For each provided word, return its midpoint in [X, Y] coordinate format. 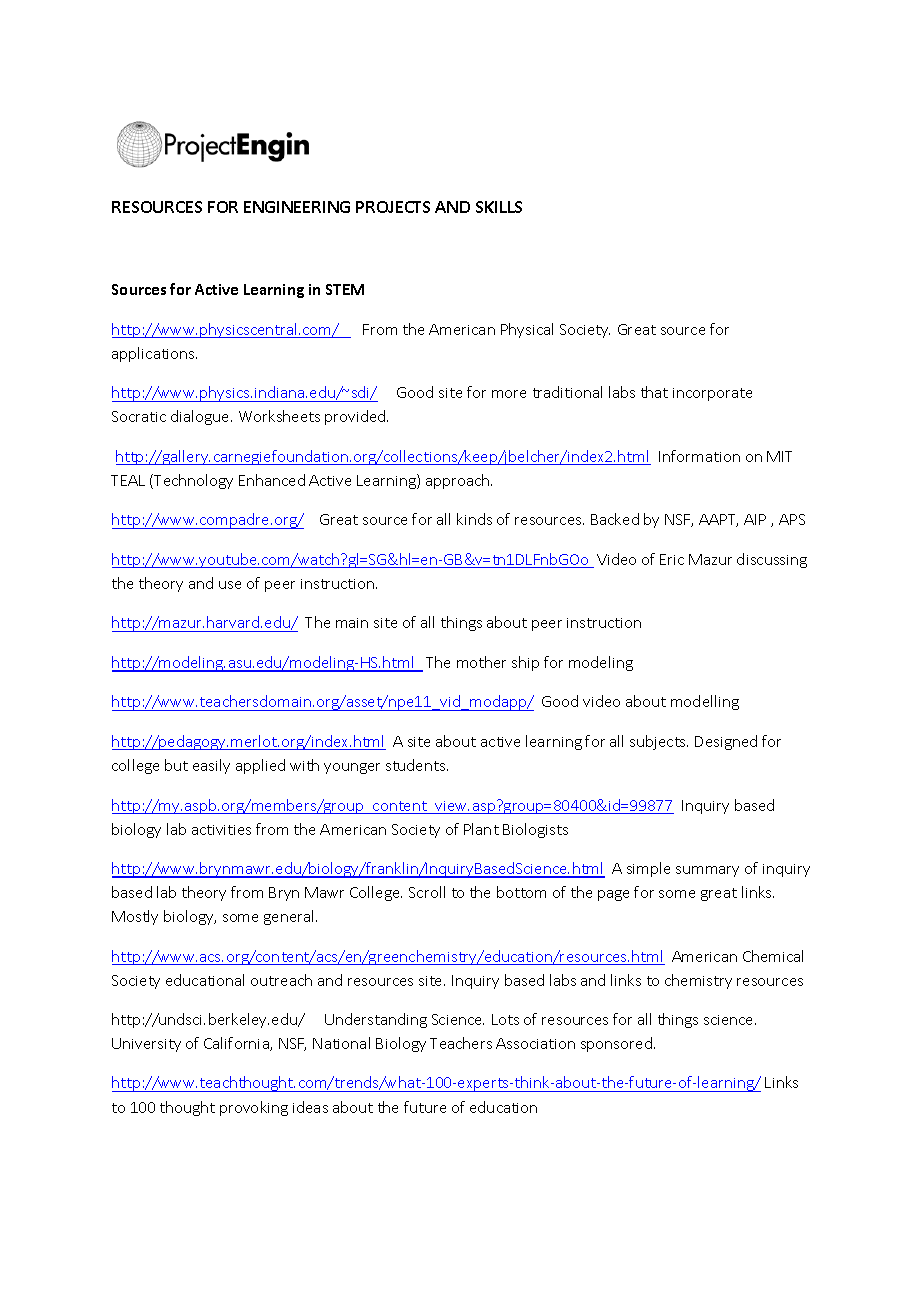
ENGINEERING [297, 207]
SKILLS [499, 207]
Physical [527, 330]
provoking [254, 1108]
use [230, 585]
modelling [705, 702]
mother [481, 662]
